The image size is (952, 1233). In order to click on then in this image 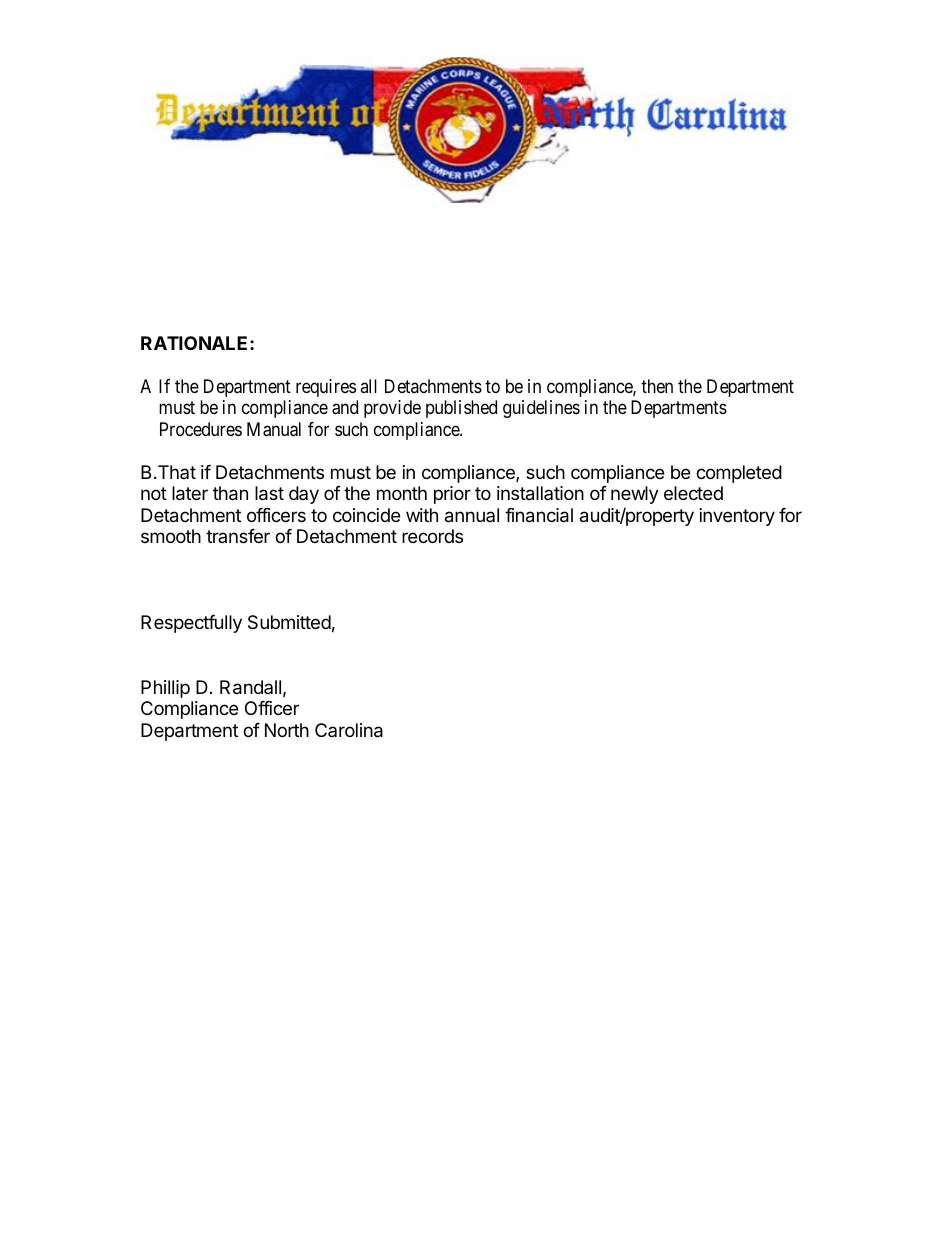, I will do `click(657, 386)`.
